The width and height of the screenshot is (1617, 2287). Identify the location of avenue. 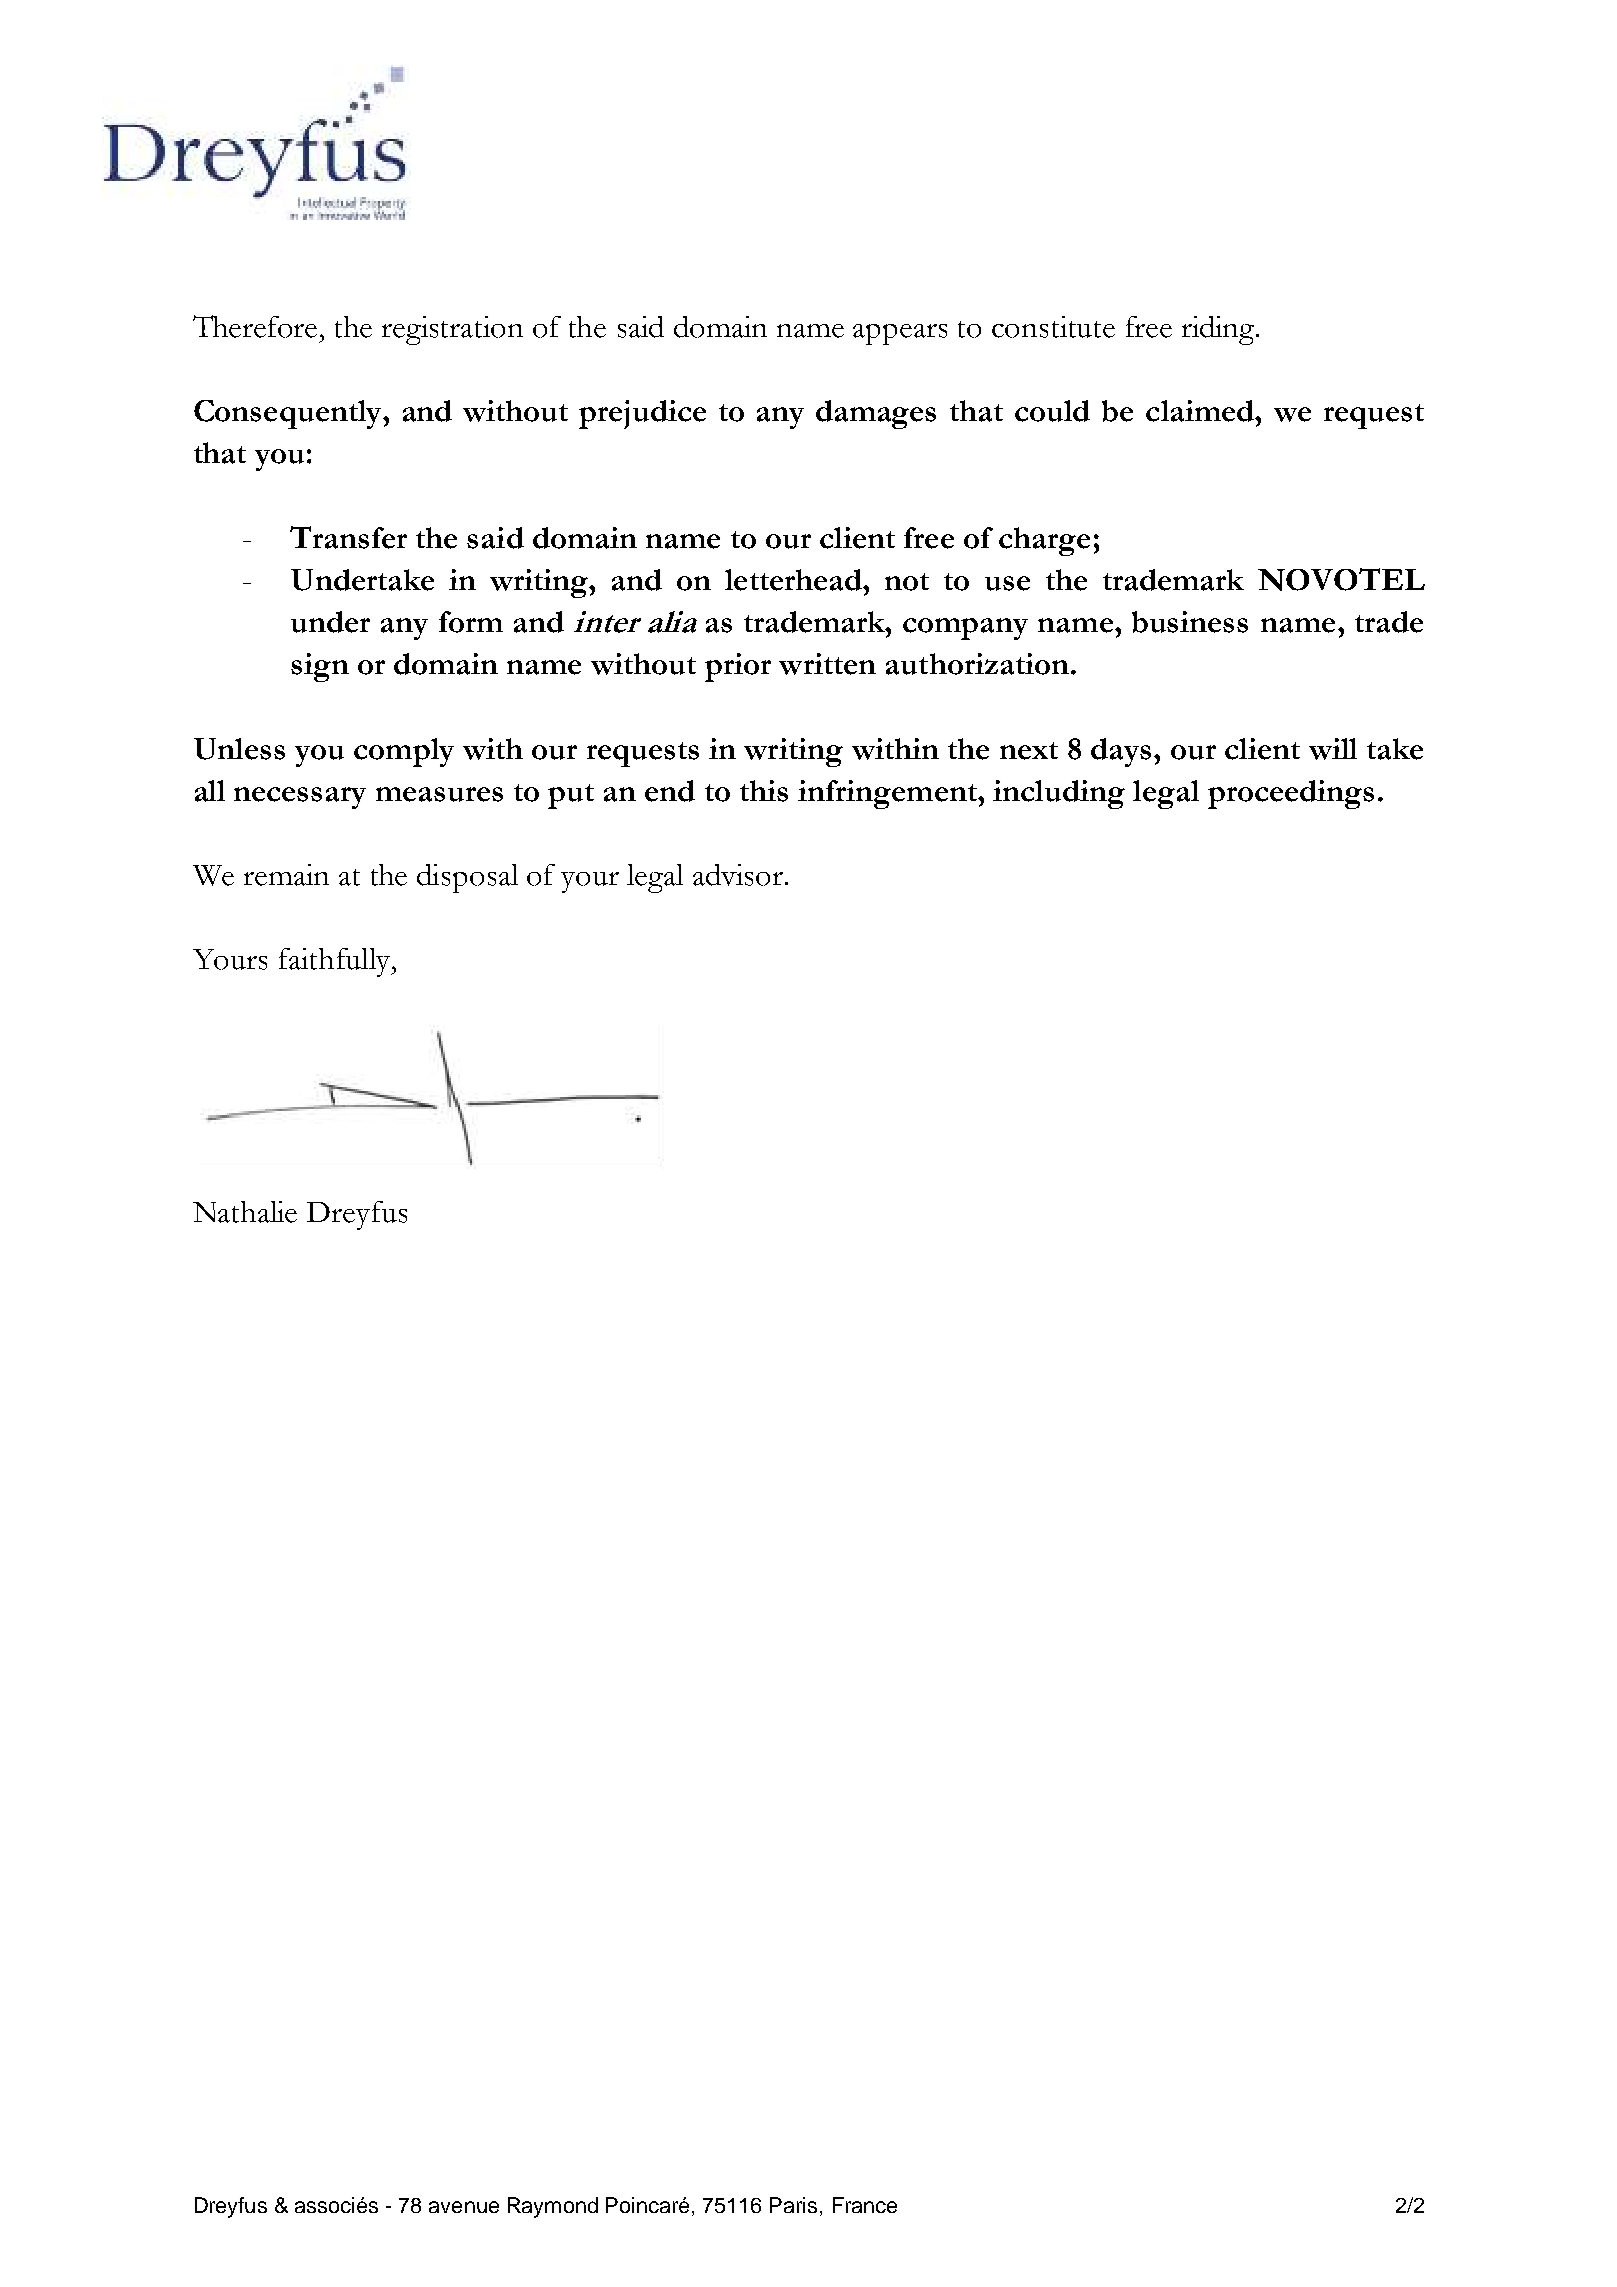
(464, 2207).
